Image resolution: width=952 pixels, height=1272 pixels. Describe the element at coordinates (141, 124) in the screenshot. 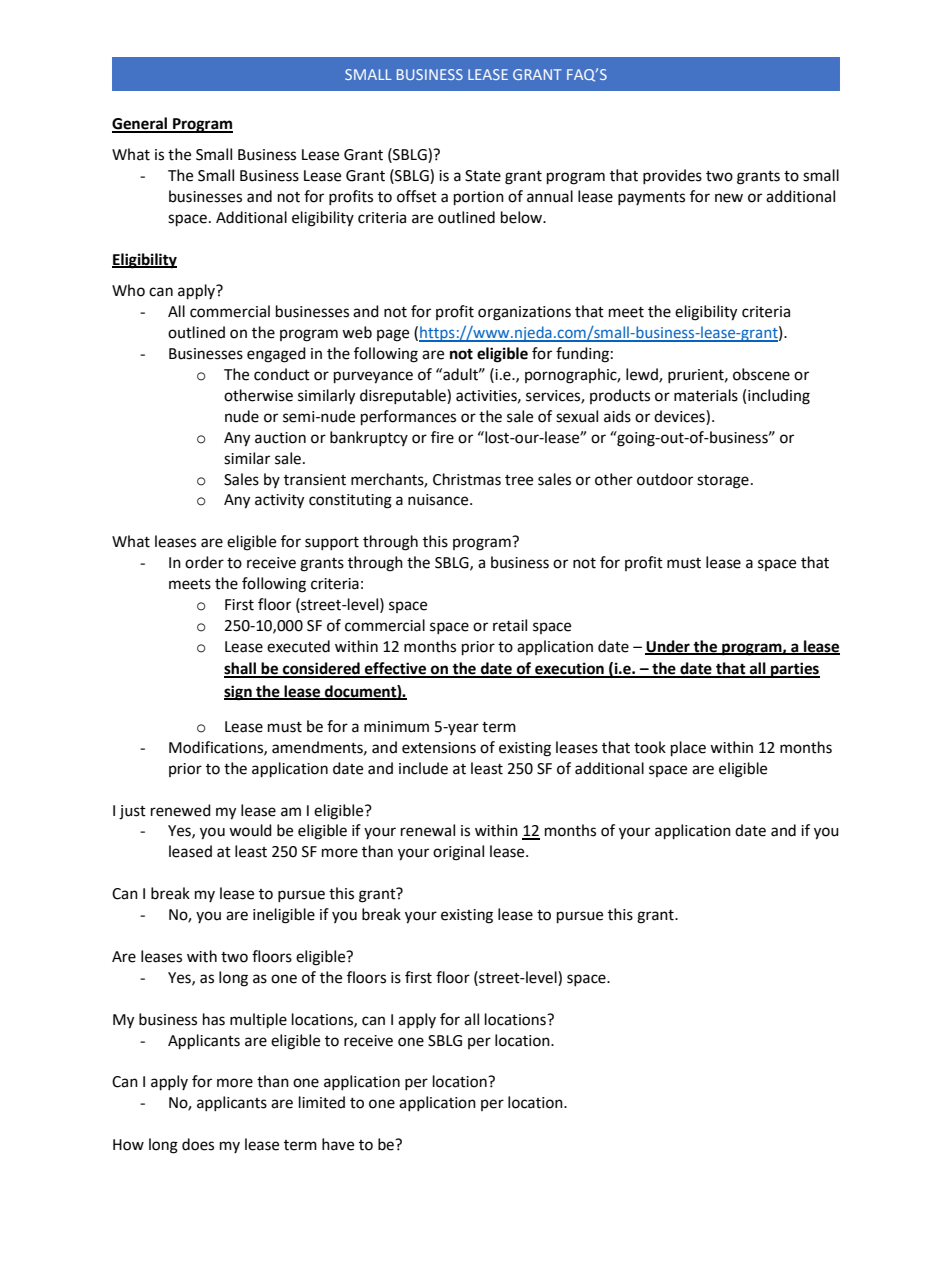

I see `General` at that location.
